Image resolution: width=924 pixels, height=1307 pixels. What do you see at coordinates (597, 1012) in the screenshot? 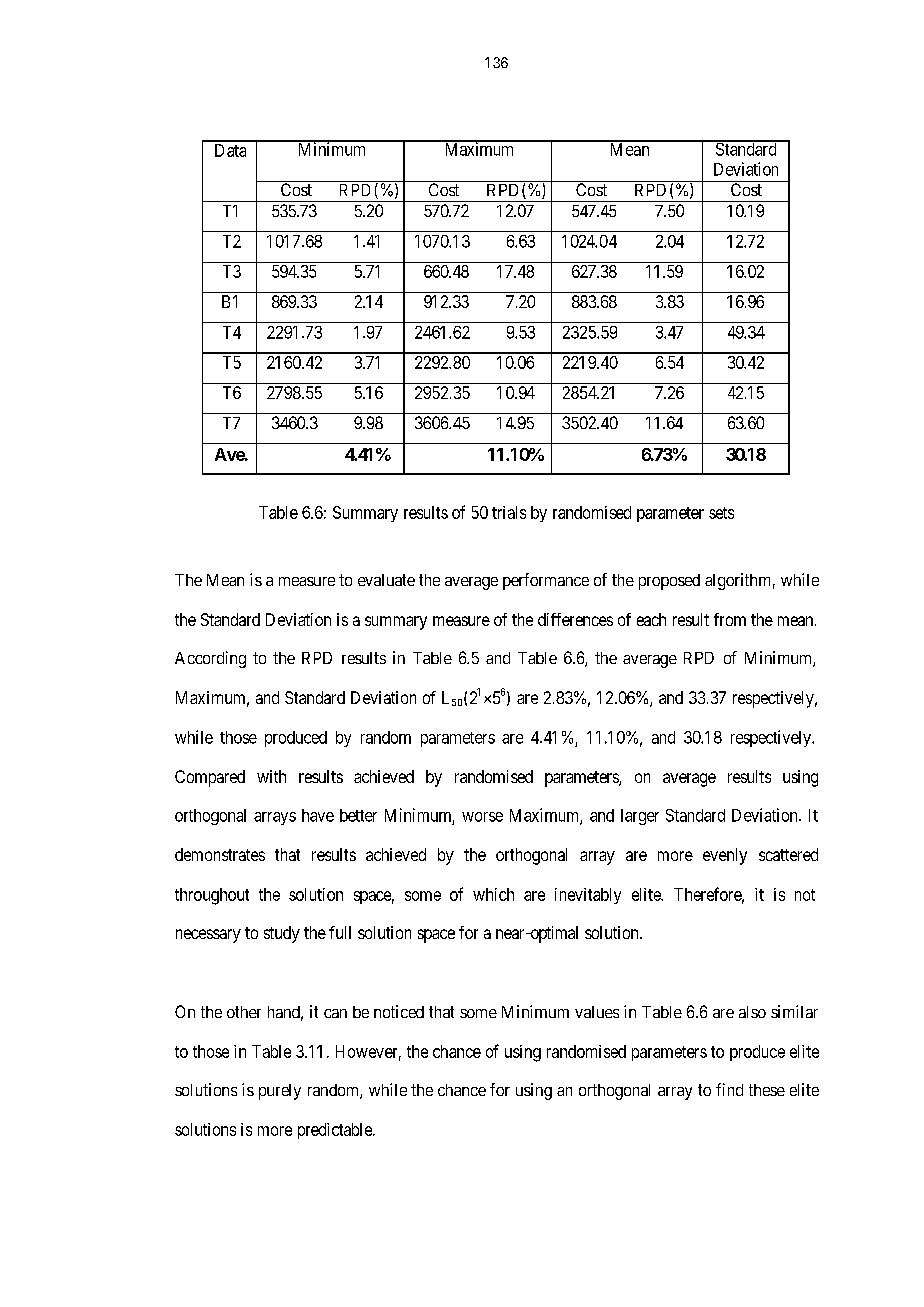
I see `values` at bounding box center [597, 1012].
